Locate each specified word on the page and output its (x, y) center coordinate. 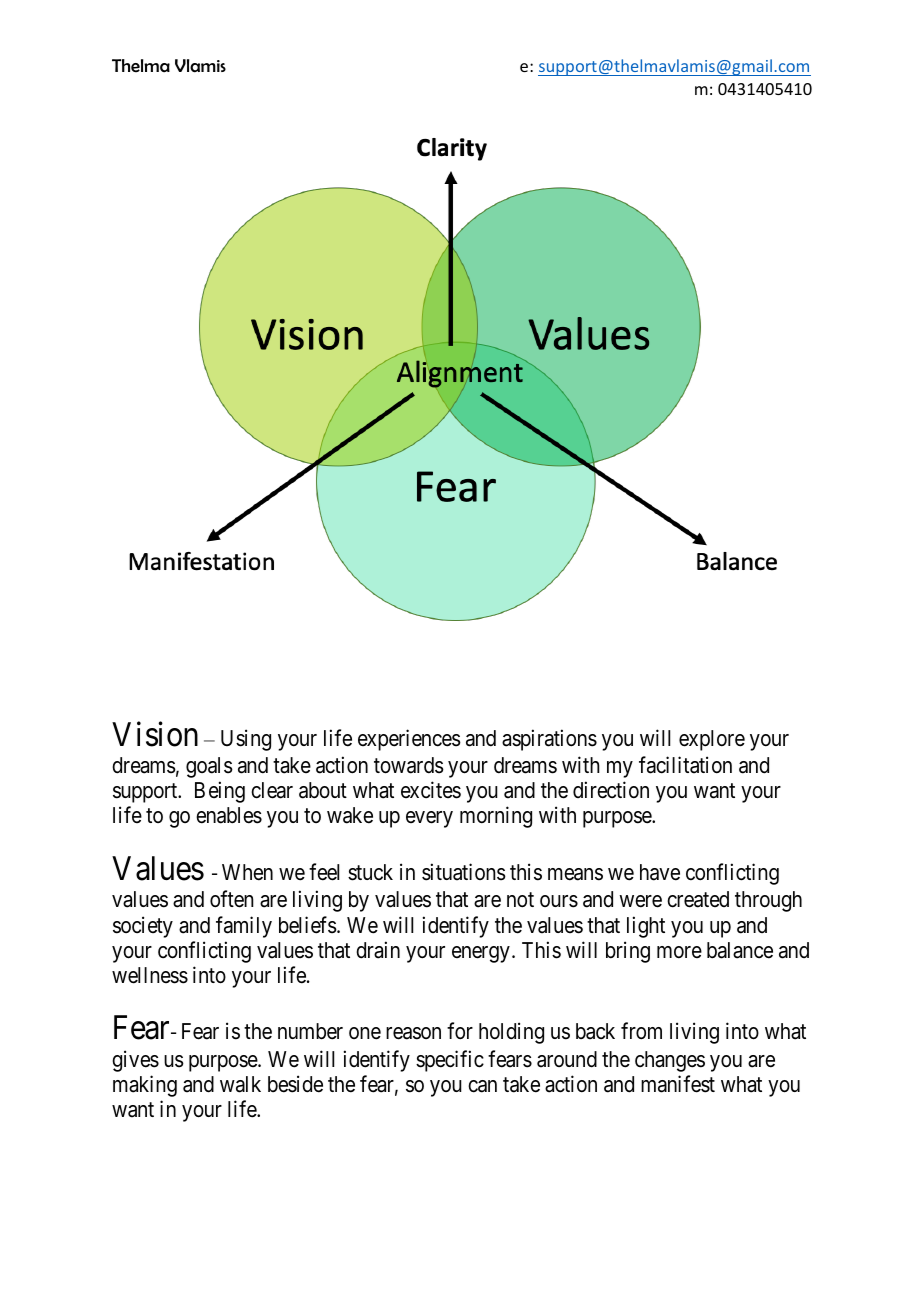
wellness (150, 975)
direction (611, 790)
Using (246, 740)
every (429, 819)
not (520, 900)
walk (240, 1084)
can (482, 1086)
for (460, 1031)
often (232, 899)
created (698, 899)
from (641, 1031)
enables (229, 815)
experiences (409, 740)
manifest (678, 1084)
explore (712, 740)
